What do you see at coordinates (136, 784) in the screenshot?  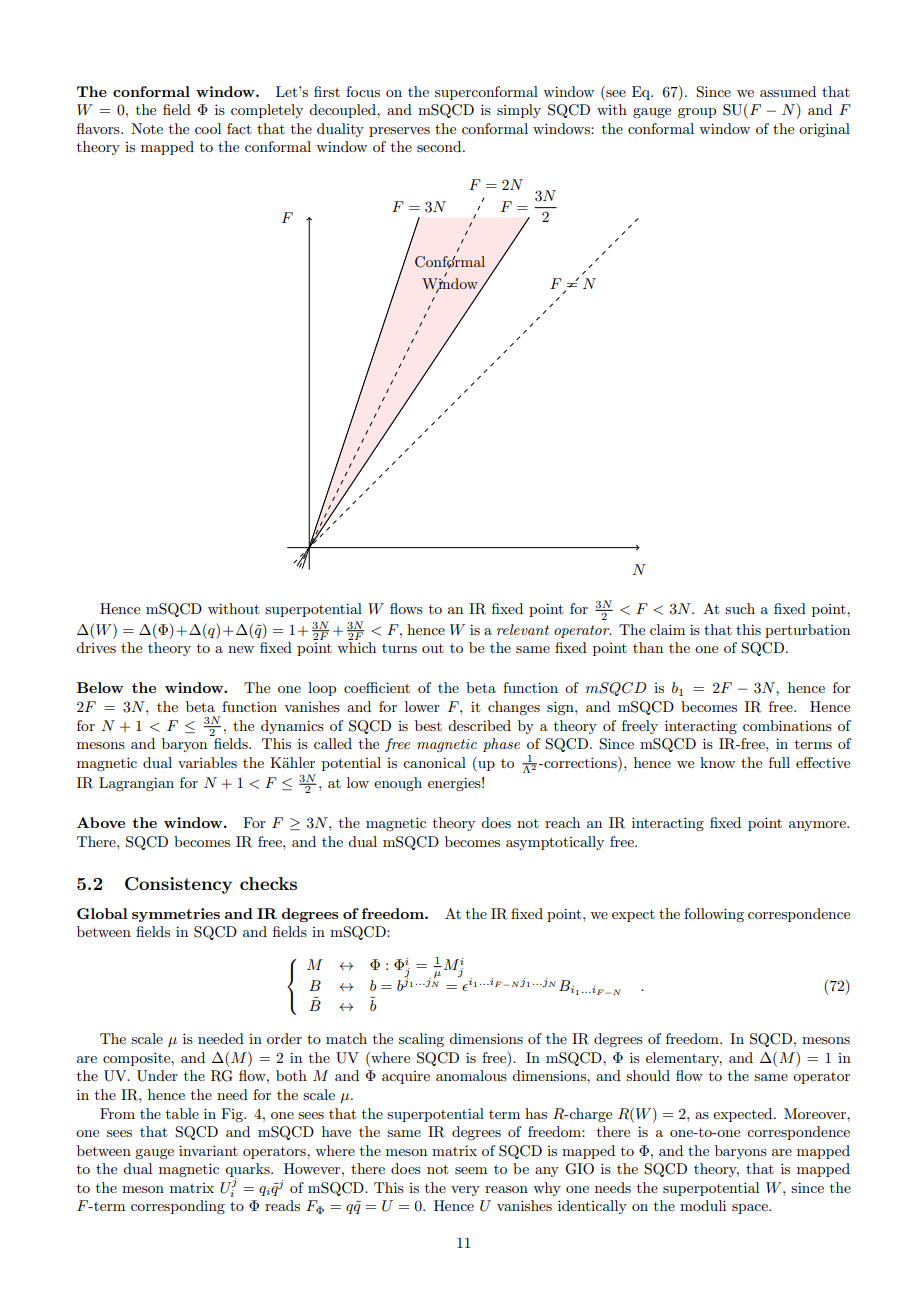 I see `Lagrangian` at bounding box center [136, 784].
